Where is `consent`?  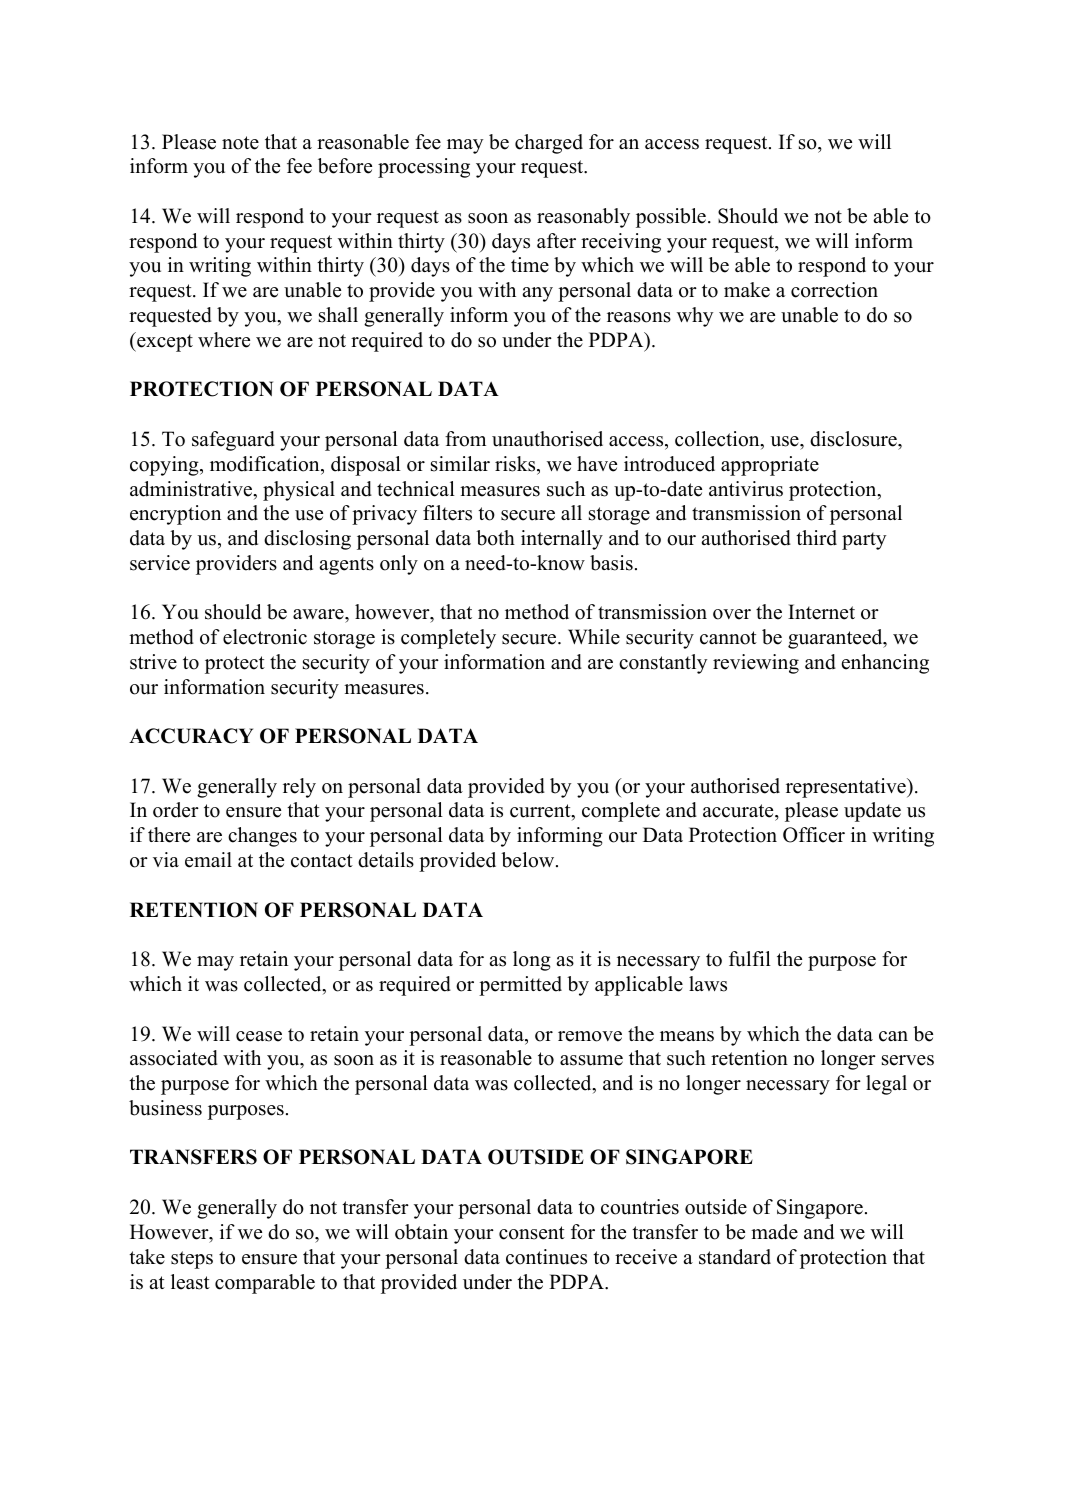 consent is located at coordinates (532, 1233).
